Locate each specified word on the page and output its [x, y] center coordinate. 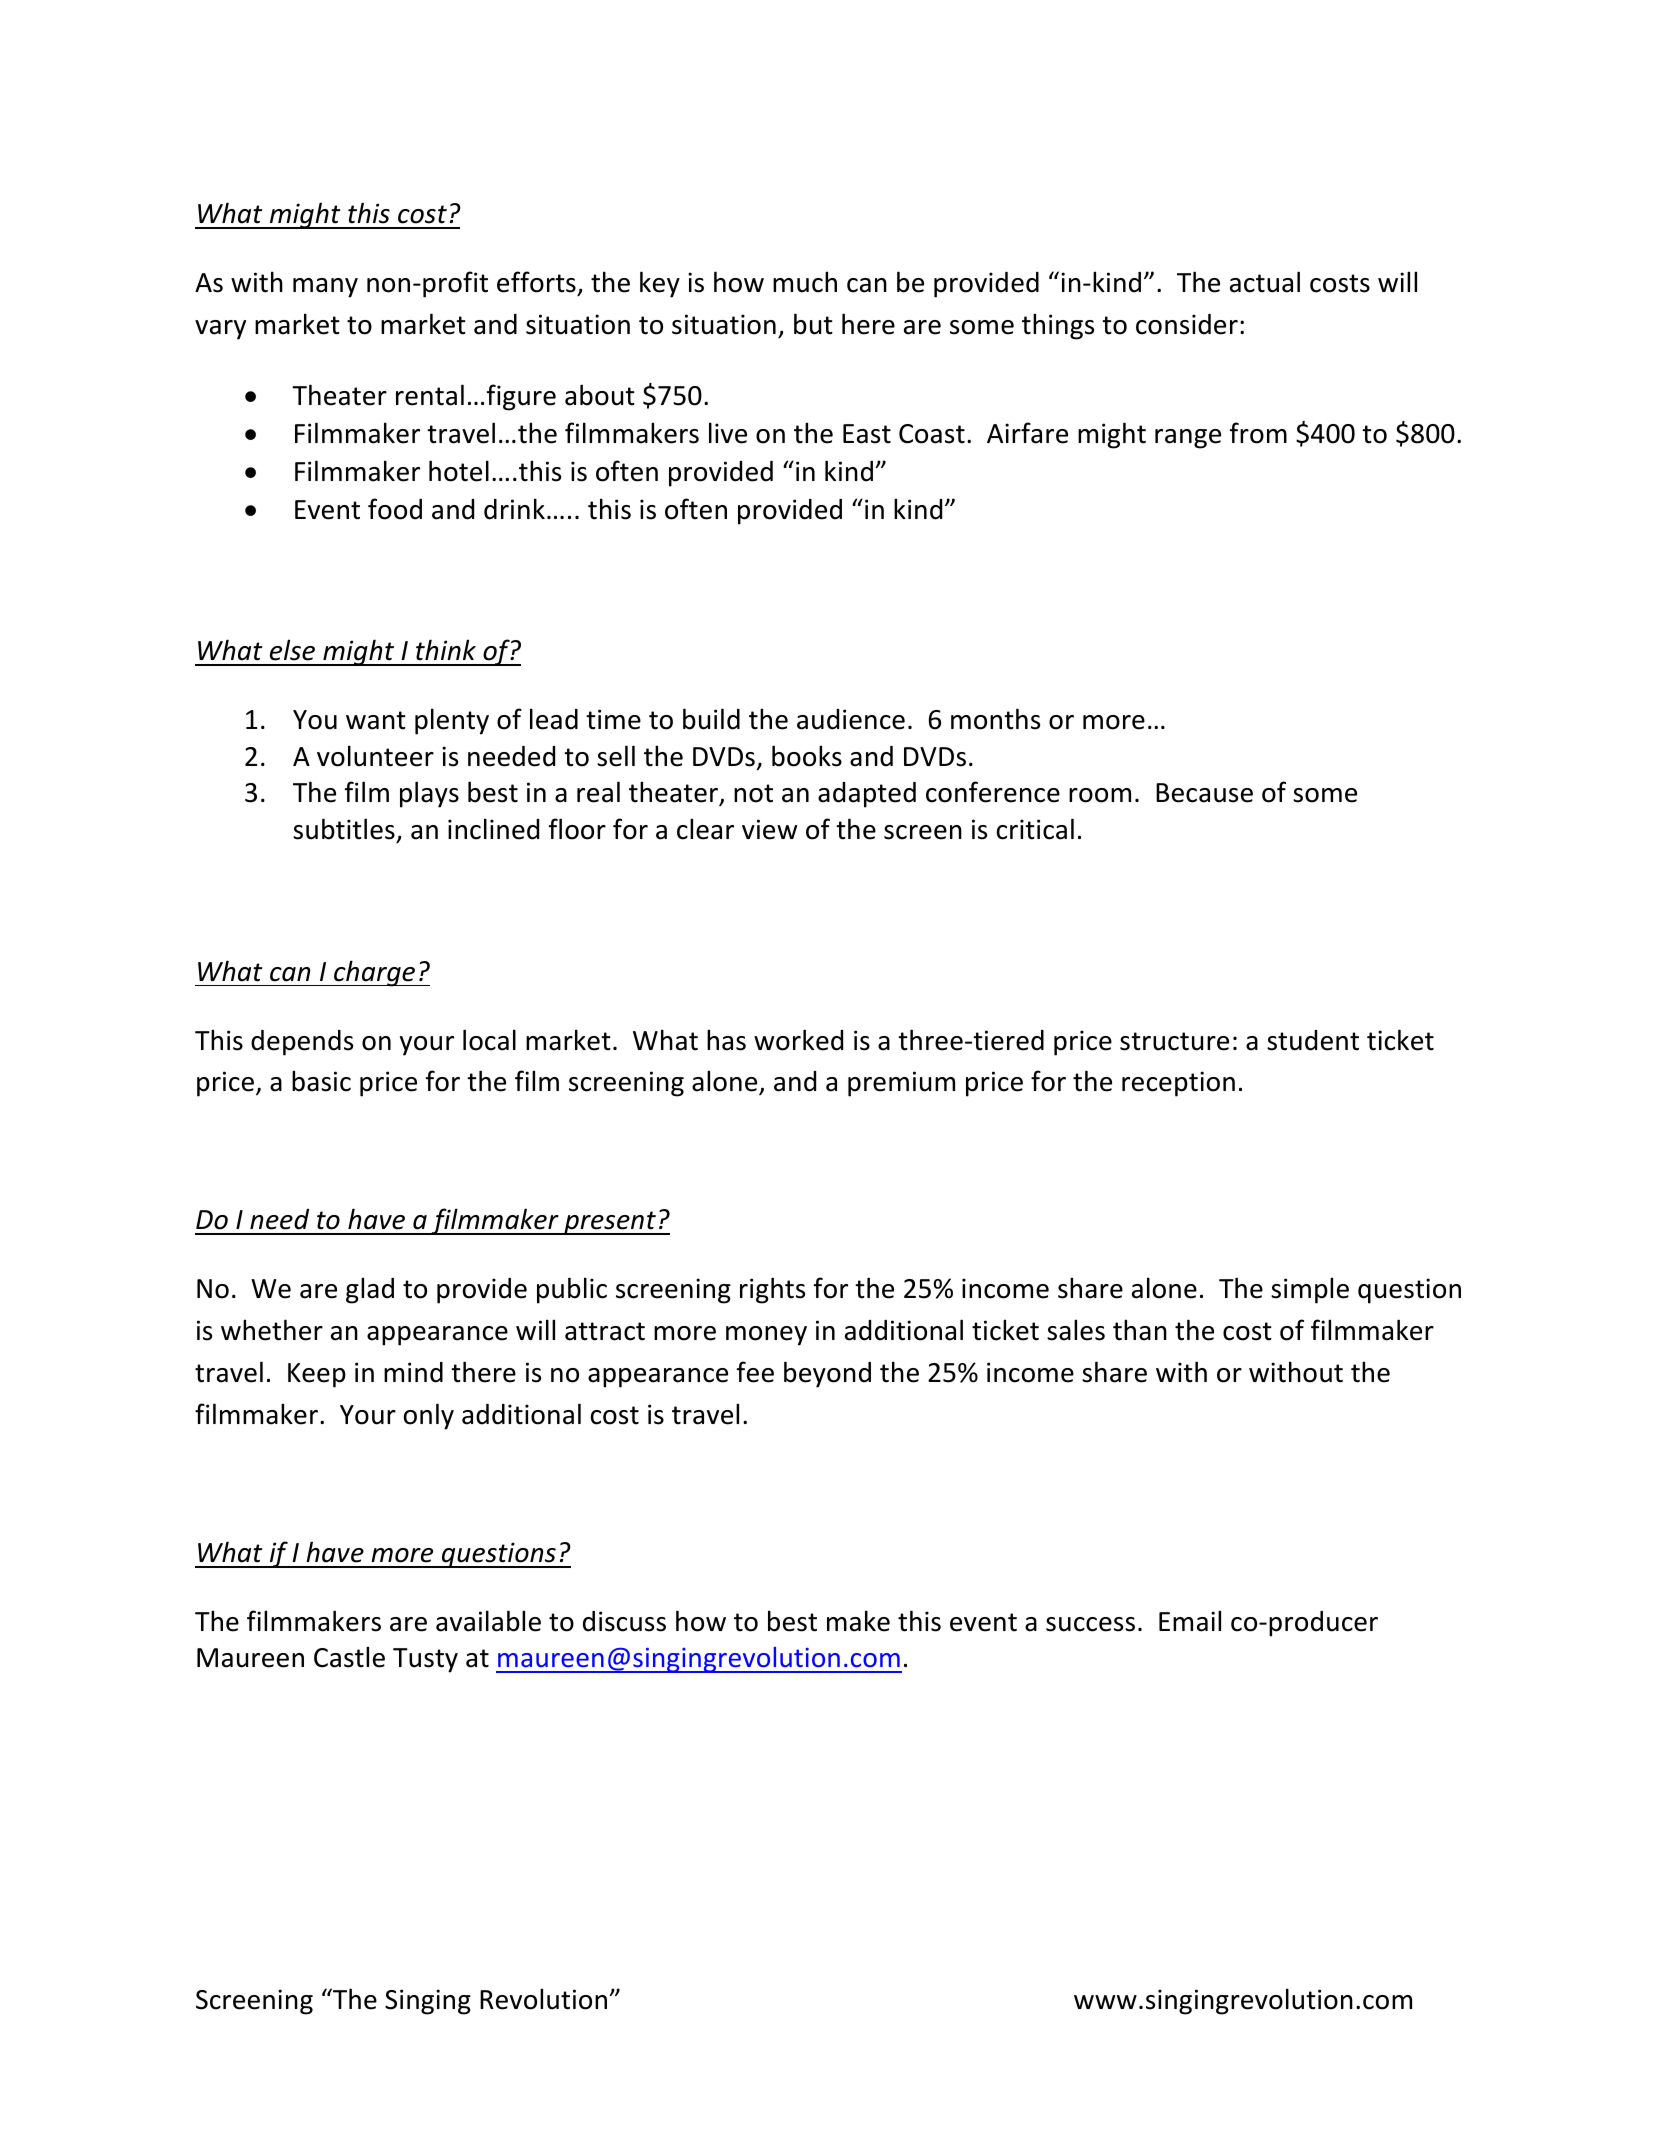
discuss [624, 1621]
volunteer [375, 756]
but [813, 324]
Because [1204, 793]
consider [1187, 324]
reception [1178, 1084]
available [488, 1621]
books [807, 756]
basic [321, 1081]
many [325, 288]
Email [1190, 1621]
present [610, 1223]
